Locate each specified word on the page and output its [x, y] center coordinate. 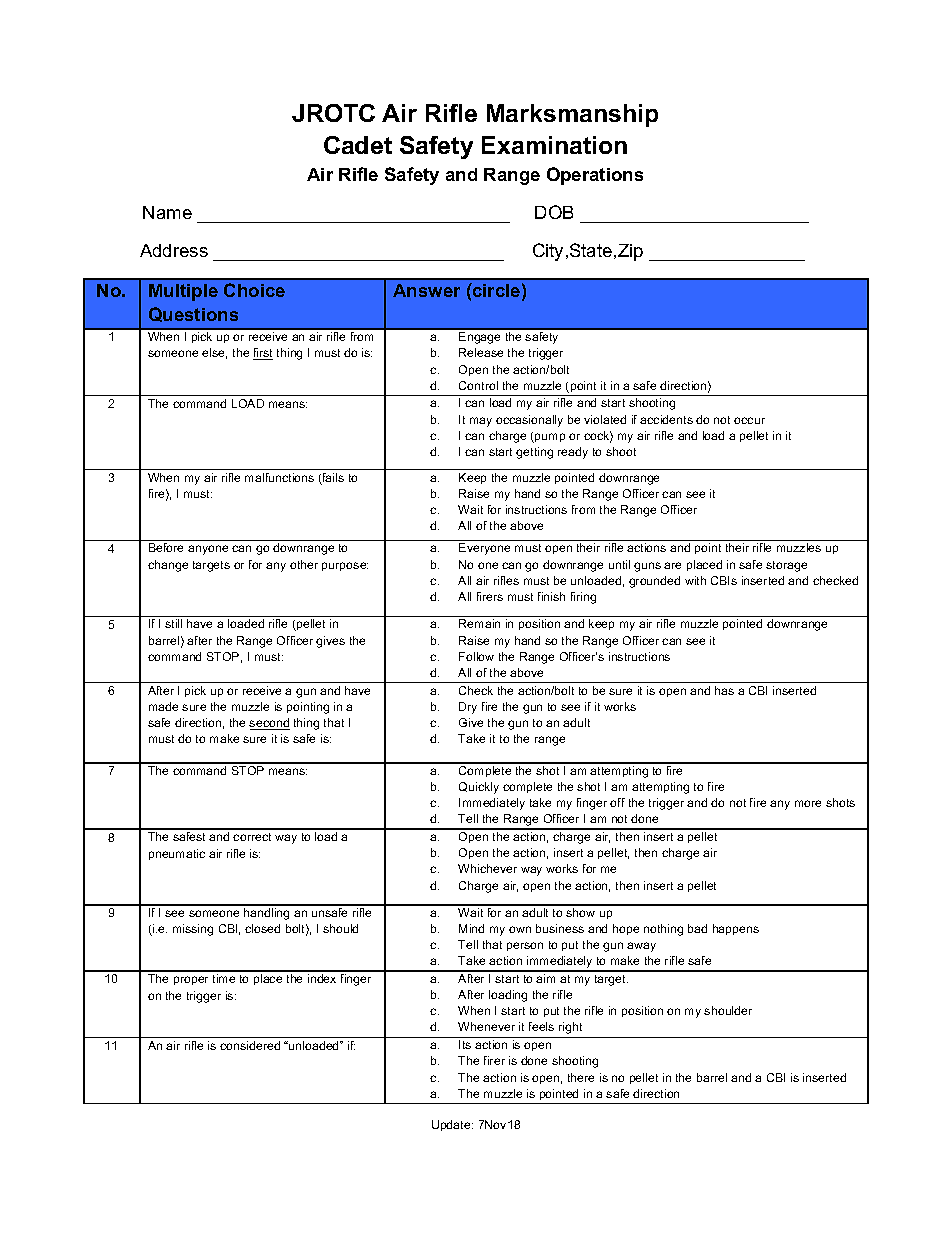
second [269, 724]
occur [749, 420]
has [724, 690]
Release [481, 352]
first [263, 354]
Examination [554, 145]
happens [736, 929]
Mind [471, 928]
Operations [595, 176]
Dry [468, 708]
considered [250, 1045]
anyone [208, 550]
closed [262, 928]
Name [167, 212]
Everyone [484, 549]
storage [786, 566]
